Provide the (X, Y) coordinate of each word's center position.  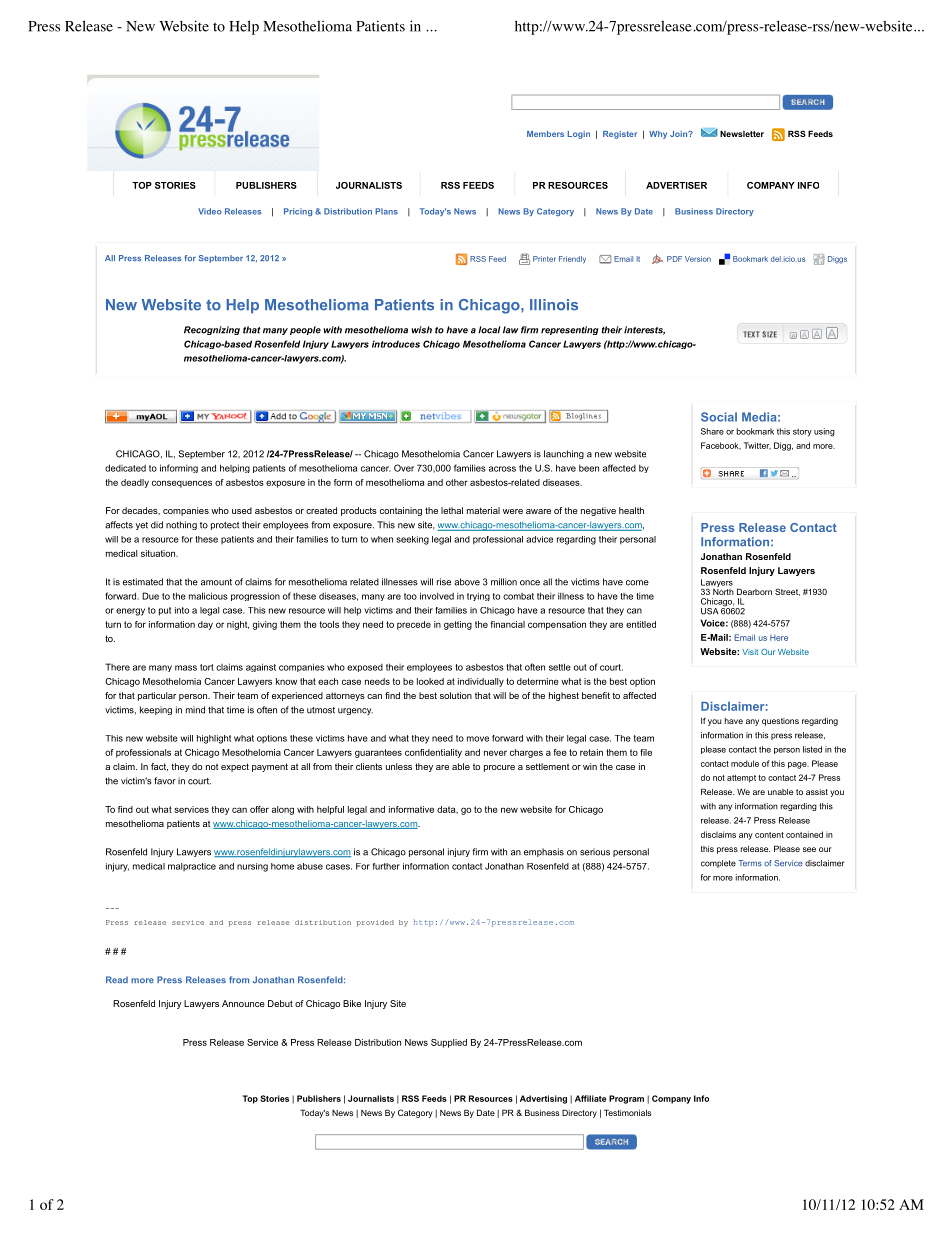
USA (710, 611)
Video (210, 211)
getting (458, 625)
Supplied (449, 1043)
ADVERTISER (676, 185)
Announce (243, 1003)
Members (545, 134)
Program (626, 1099)
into (182, 610)
